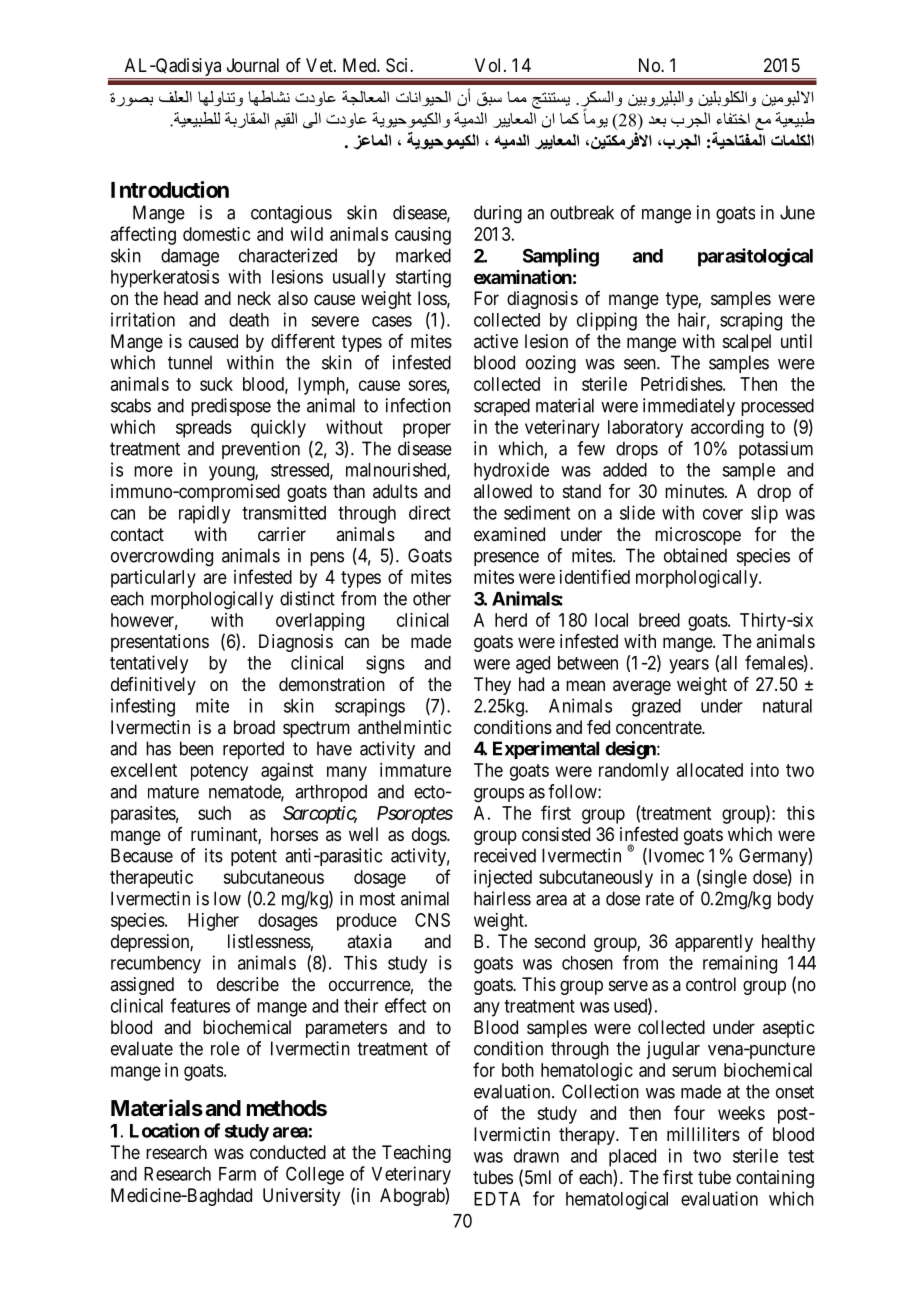  What do you see at coordinates (160, 643) in the screenshot?
I see `presentations` at bounding box center [160, 643].
